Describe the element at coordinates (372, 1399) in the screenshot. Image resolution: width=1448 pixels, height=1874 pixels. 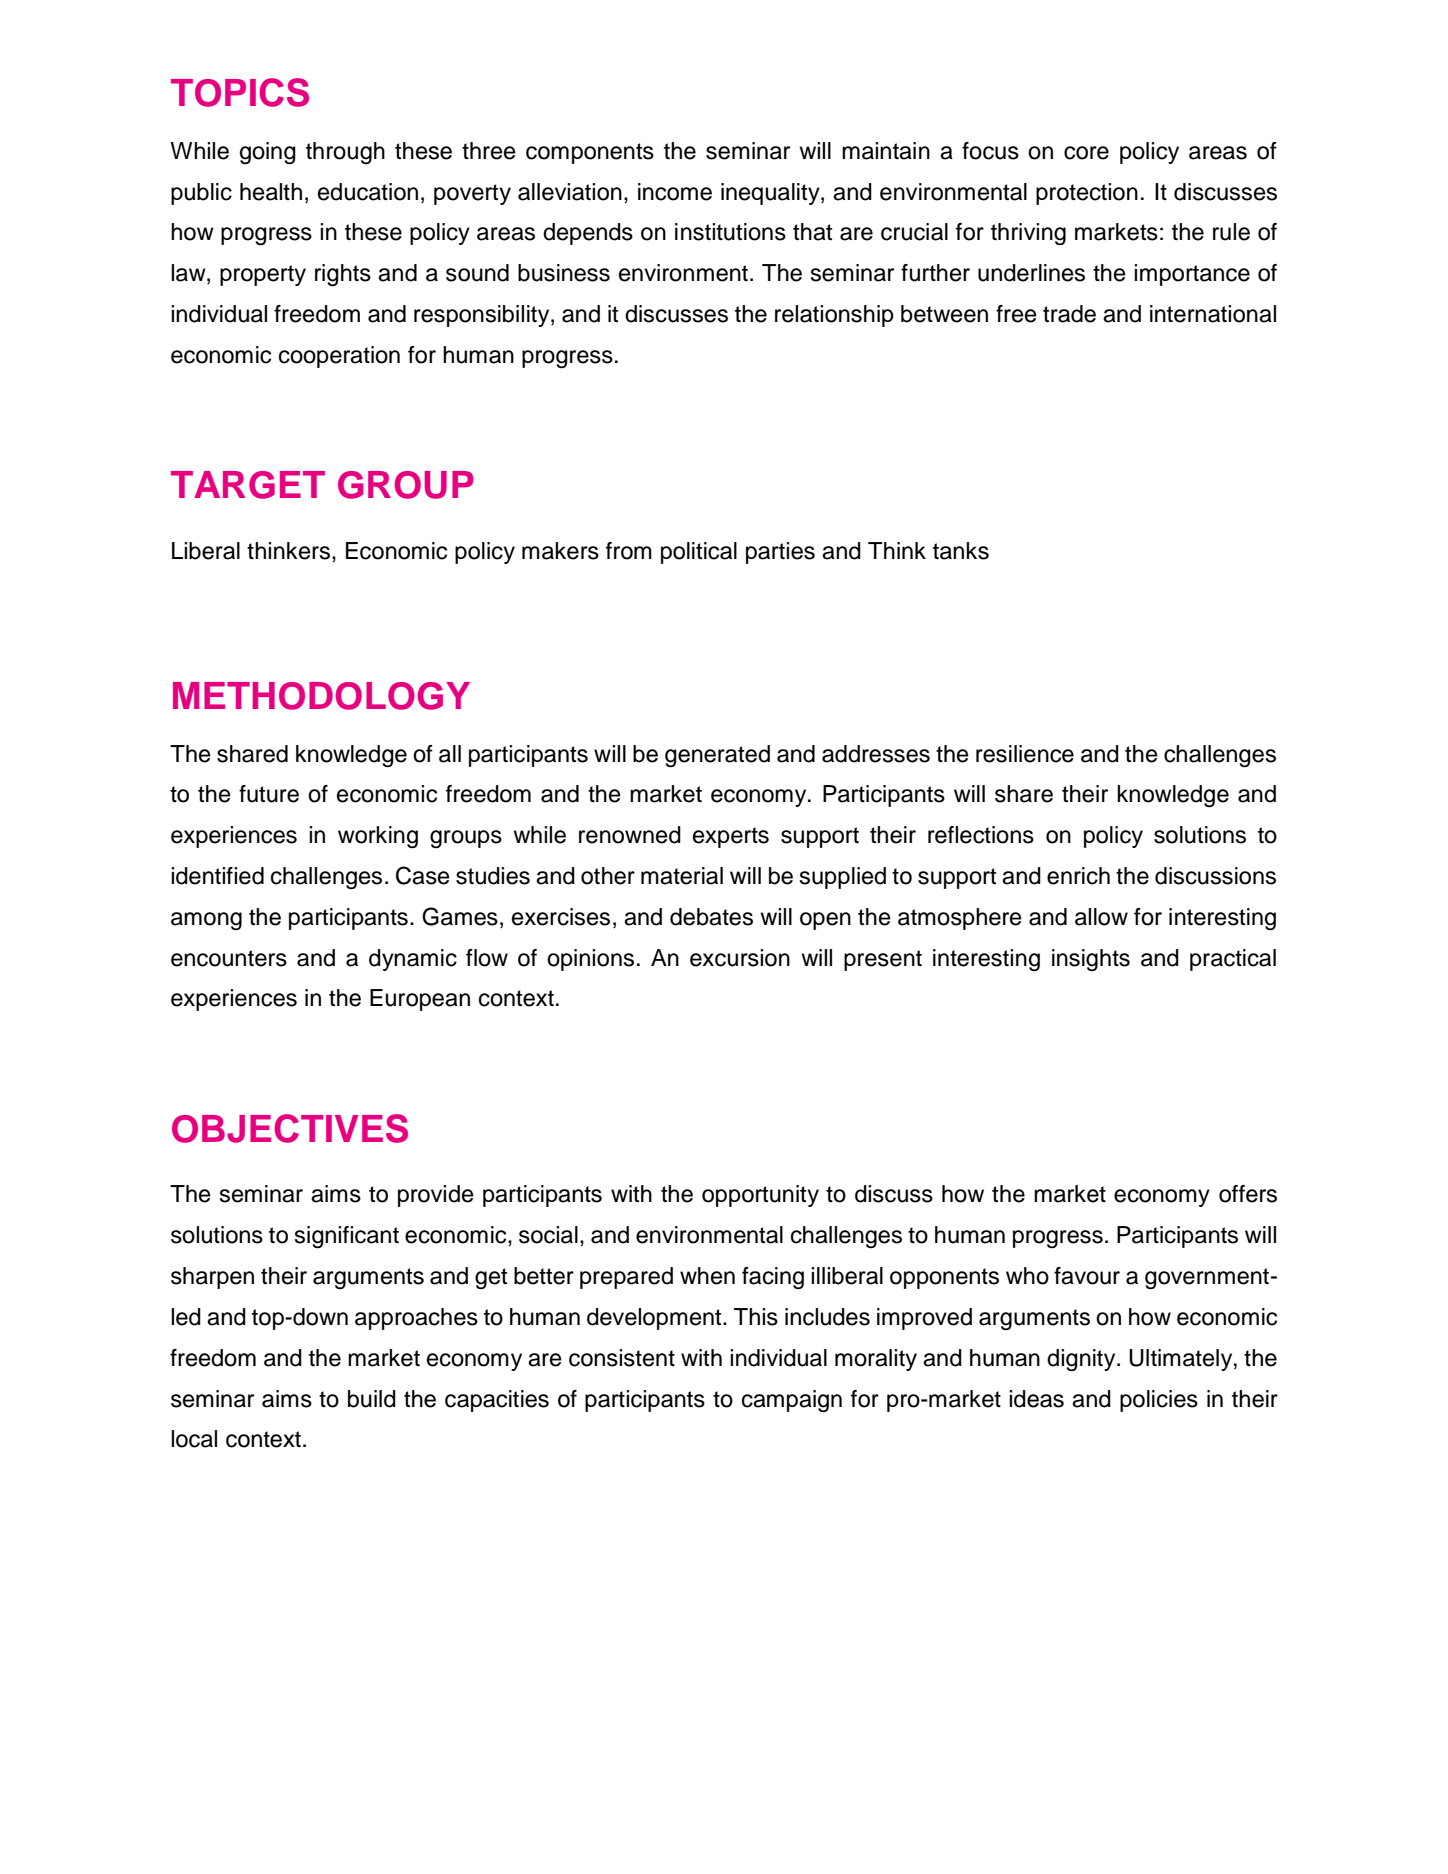
I see `build` at that location.
